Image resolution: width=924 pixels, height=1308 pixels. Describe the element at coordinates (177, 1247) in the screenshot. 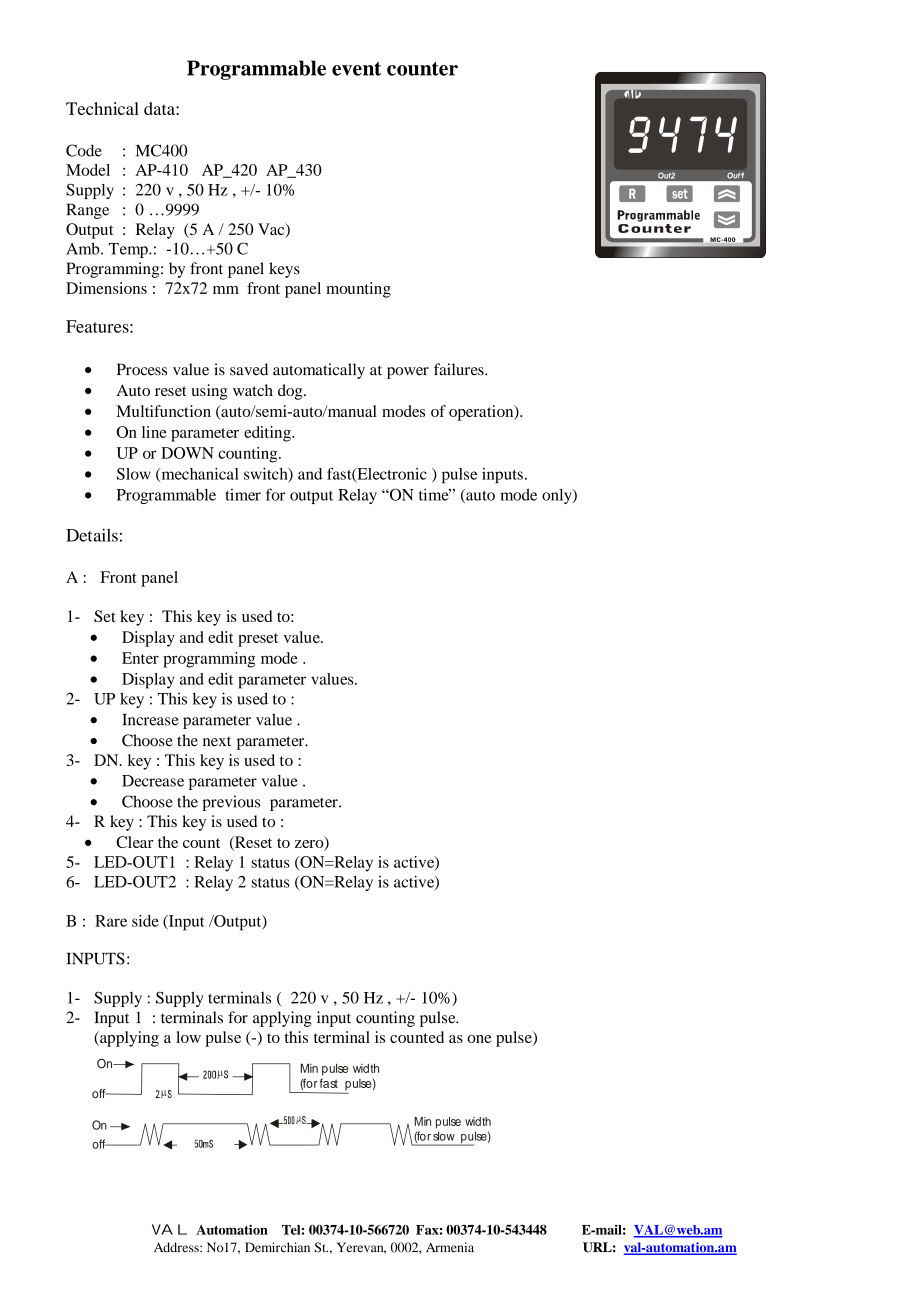

I see `Address` at that location.
